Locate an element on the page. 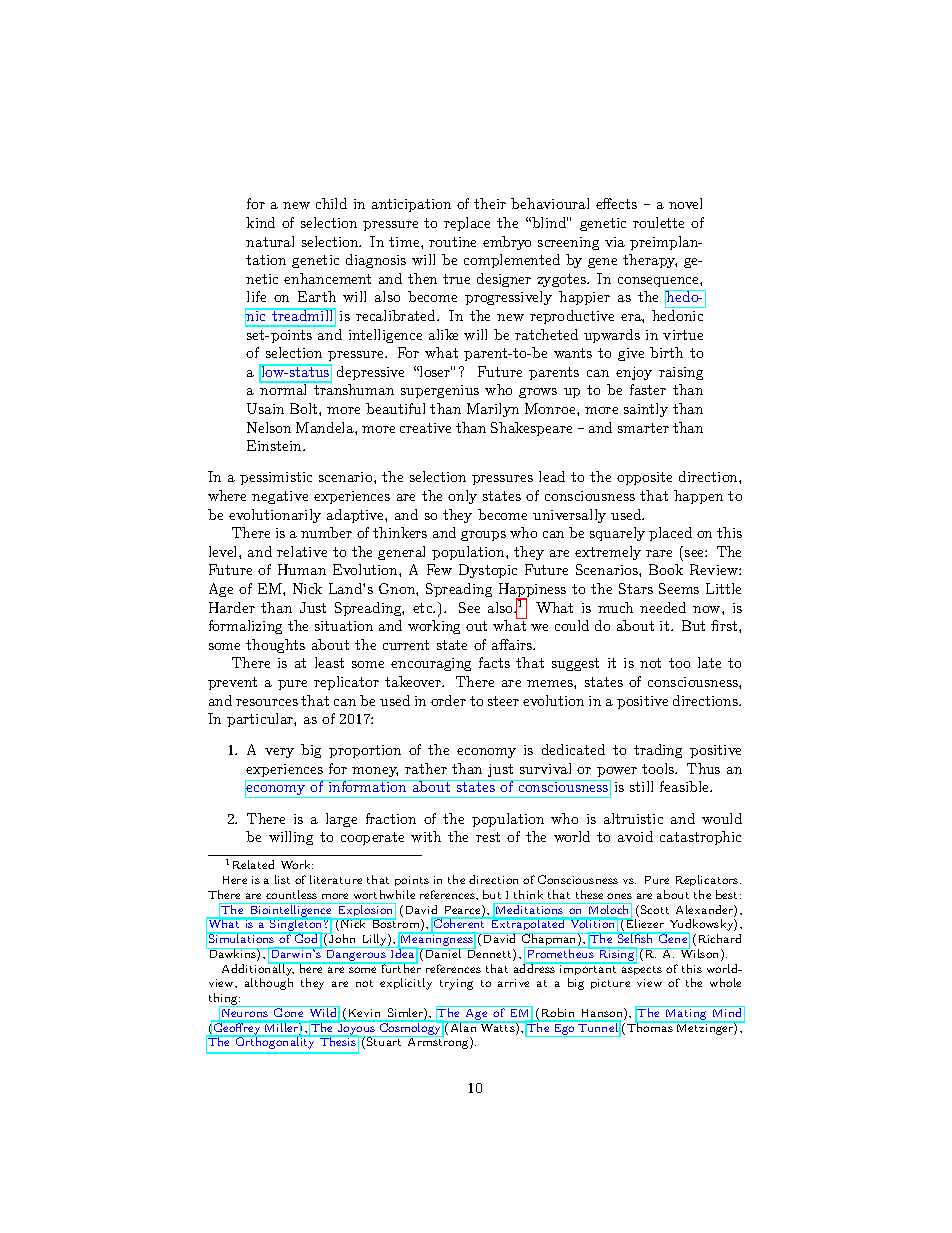  roulette is located at coordinates (658, 222).
